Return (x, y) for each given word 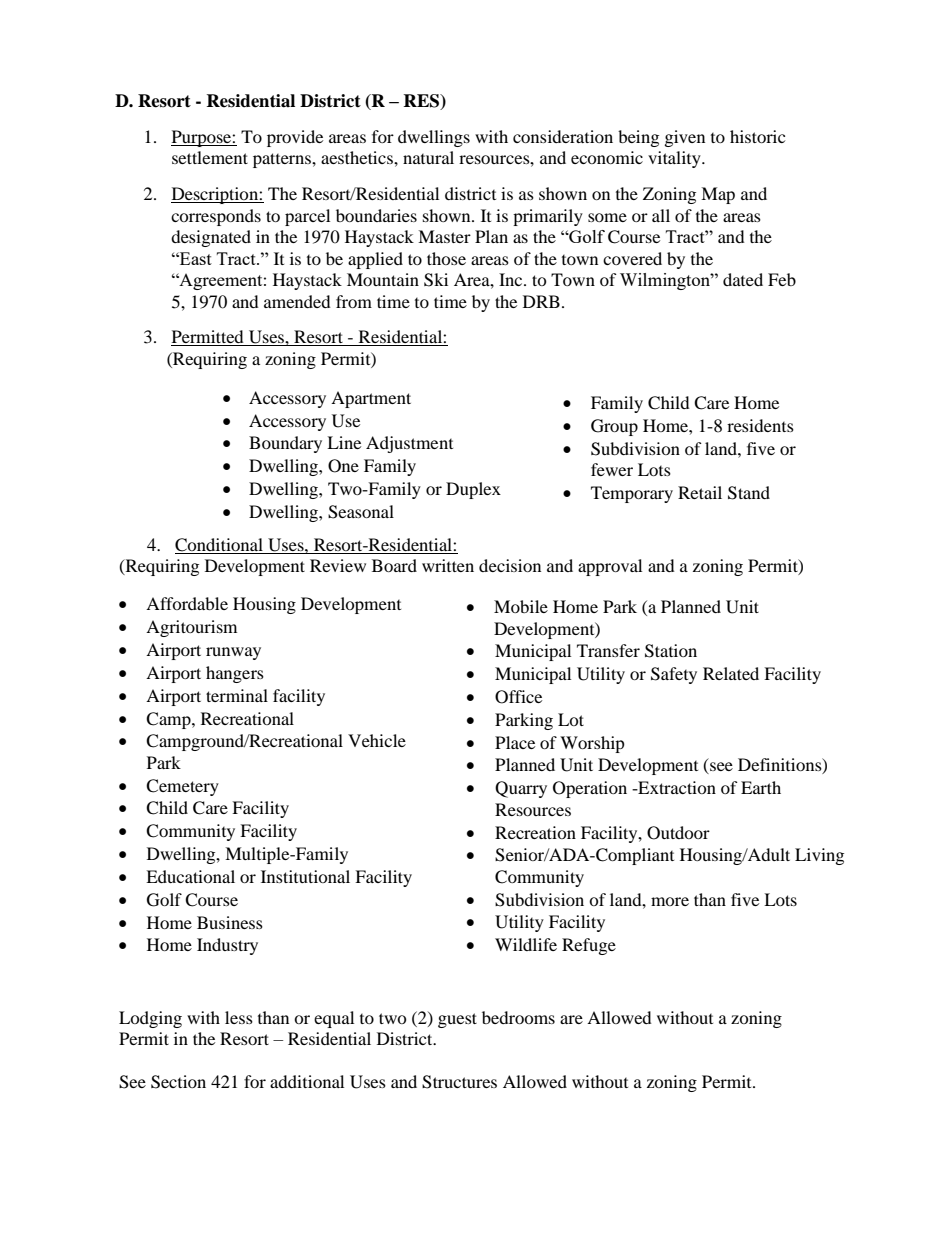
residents (760, 425)
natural (428, 157)
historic (757, 136)
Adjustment (409, 444)
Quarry (521, 789)
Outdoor (678, 833)
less (239, 1017)
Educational (190, 876)
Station (671, 651)
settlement (210, 157)
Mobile (521, 606)
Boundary (285, 444)
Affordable (187, 603)
